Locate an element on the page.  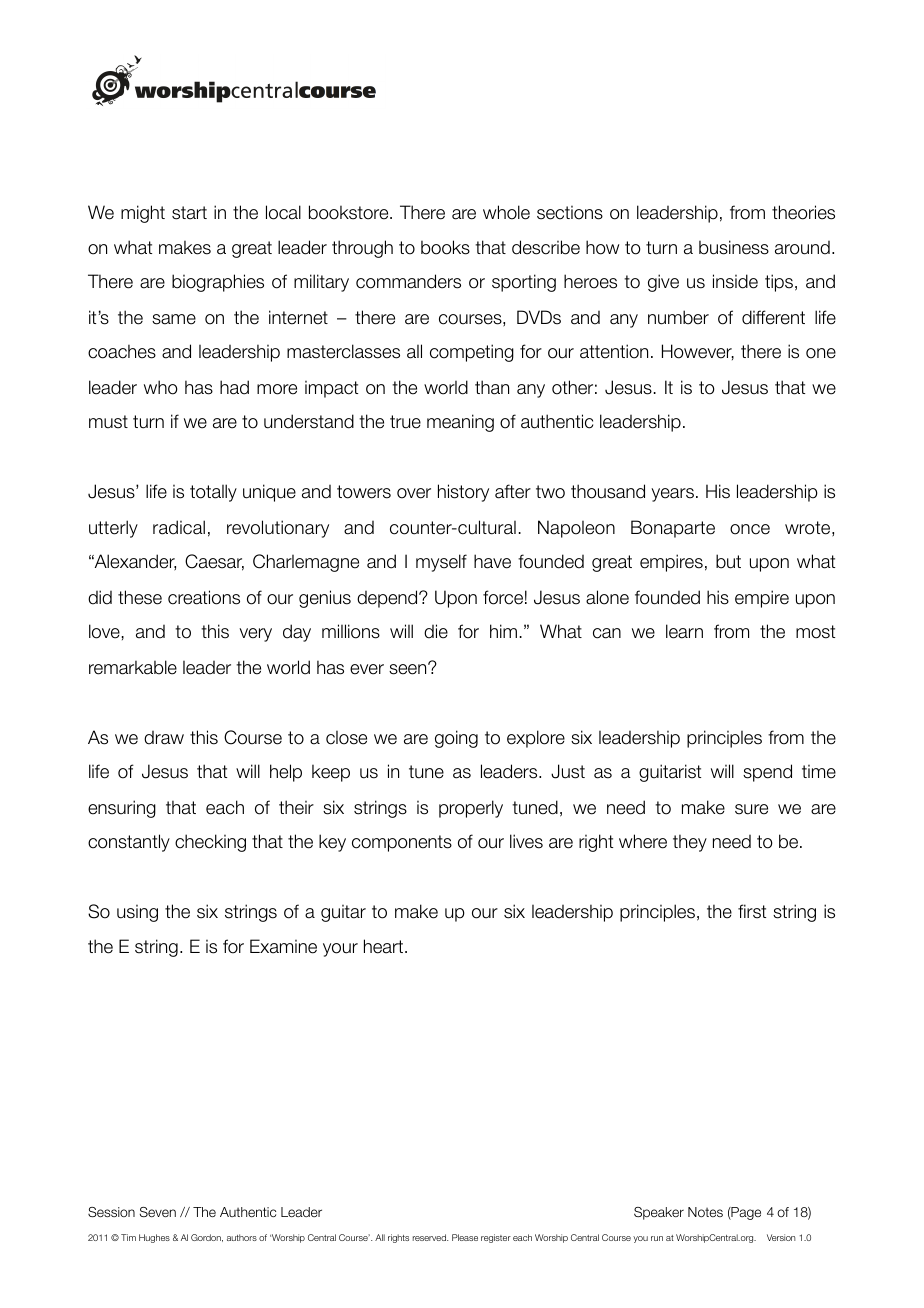
Seven is located at coordinates (158, 1212).
